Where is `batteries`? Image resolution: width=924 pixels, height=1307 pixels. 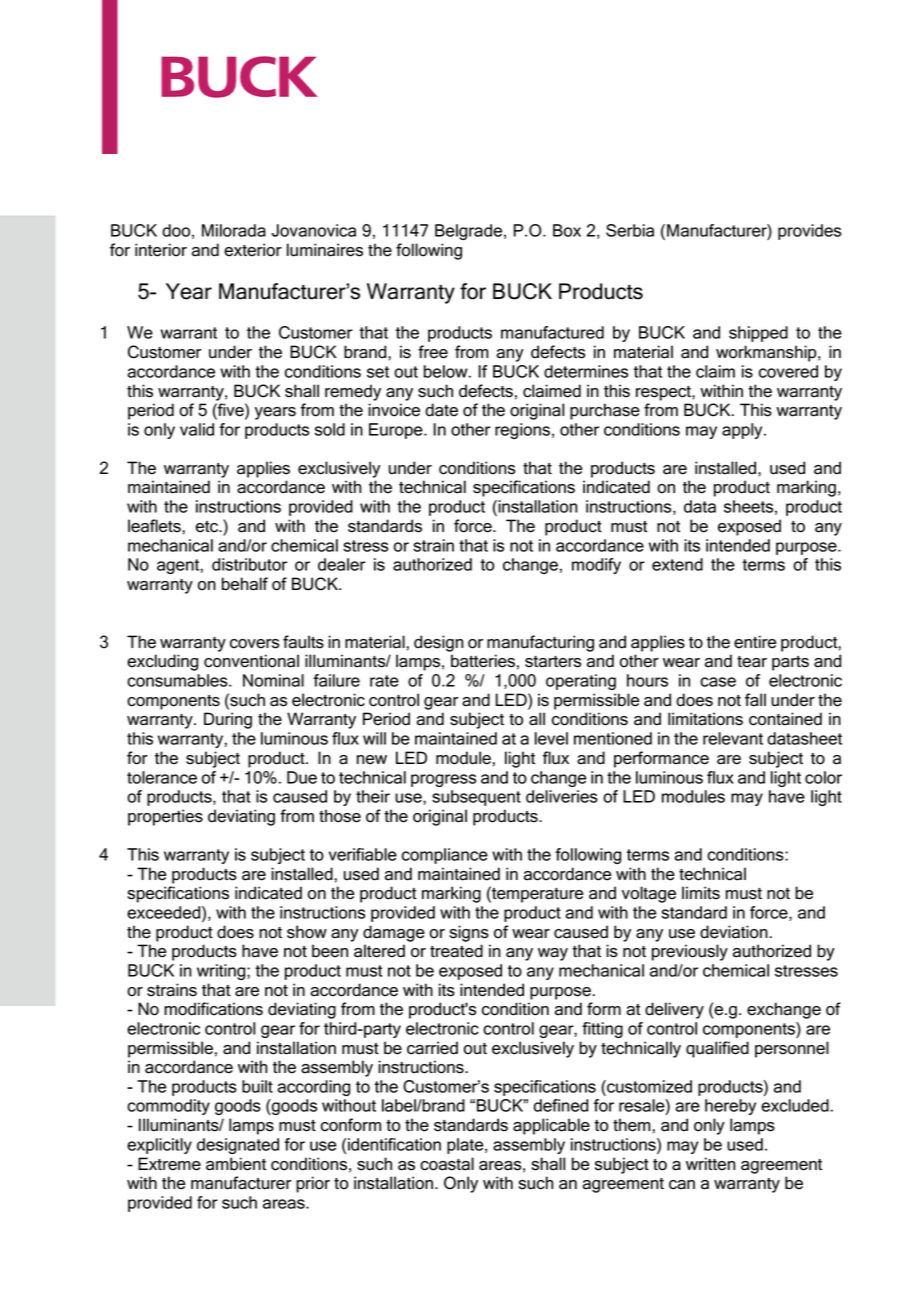
batteries is located at coordinates (483, 661).
